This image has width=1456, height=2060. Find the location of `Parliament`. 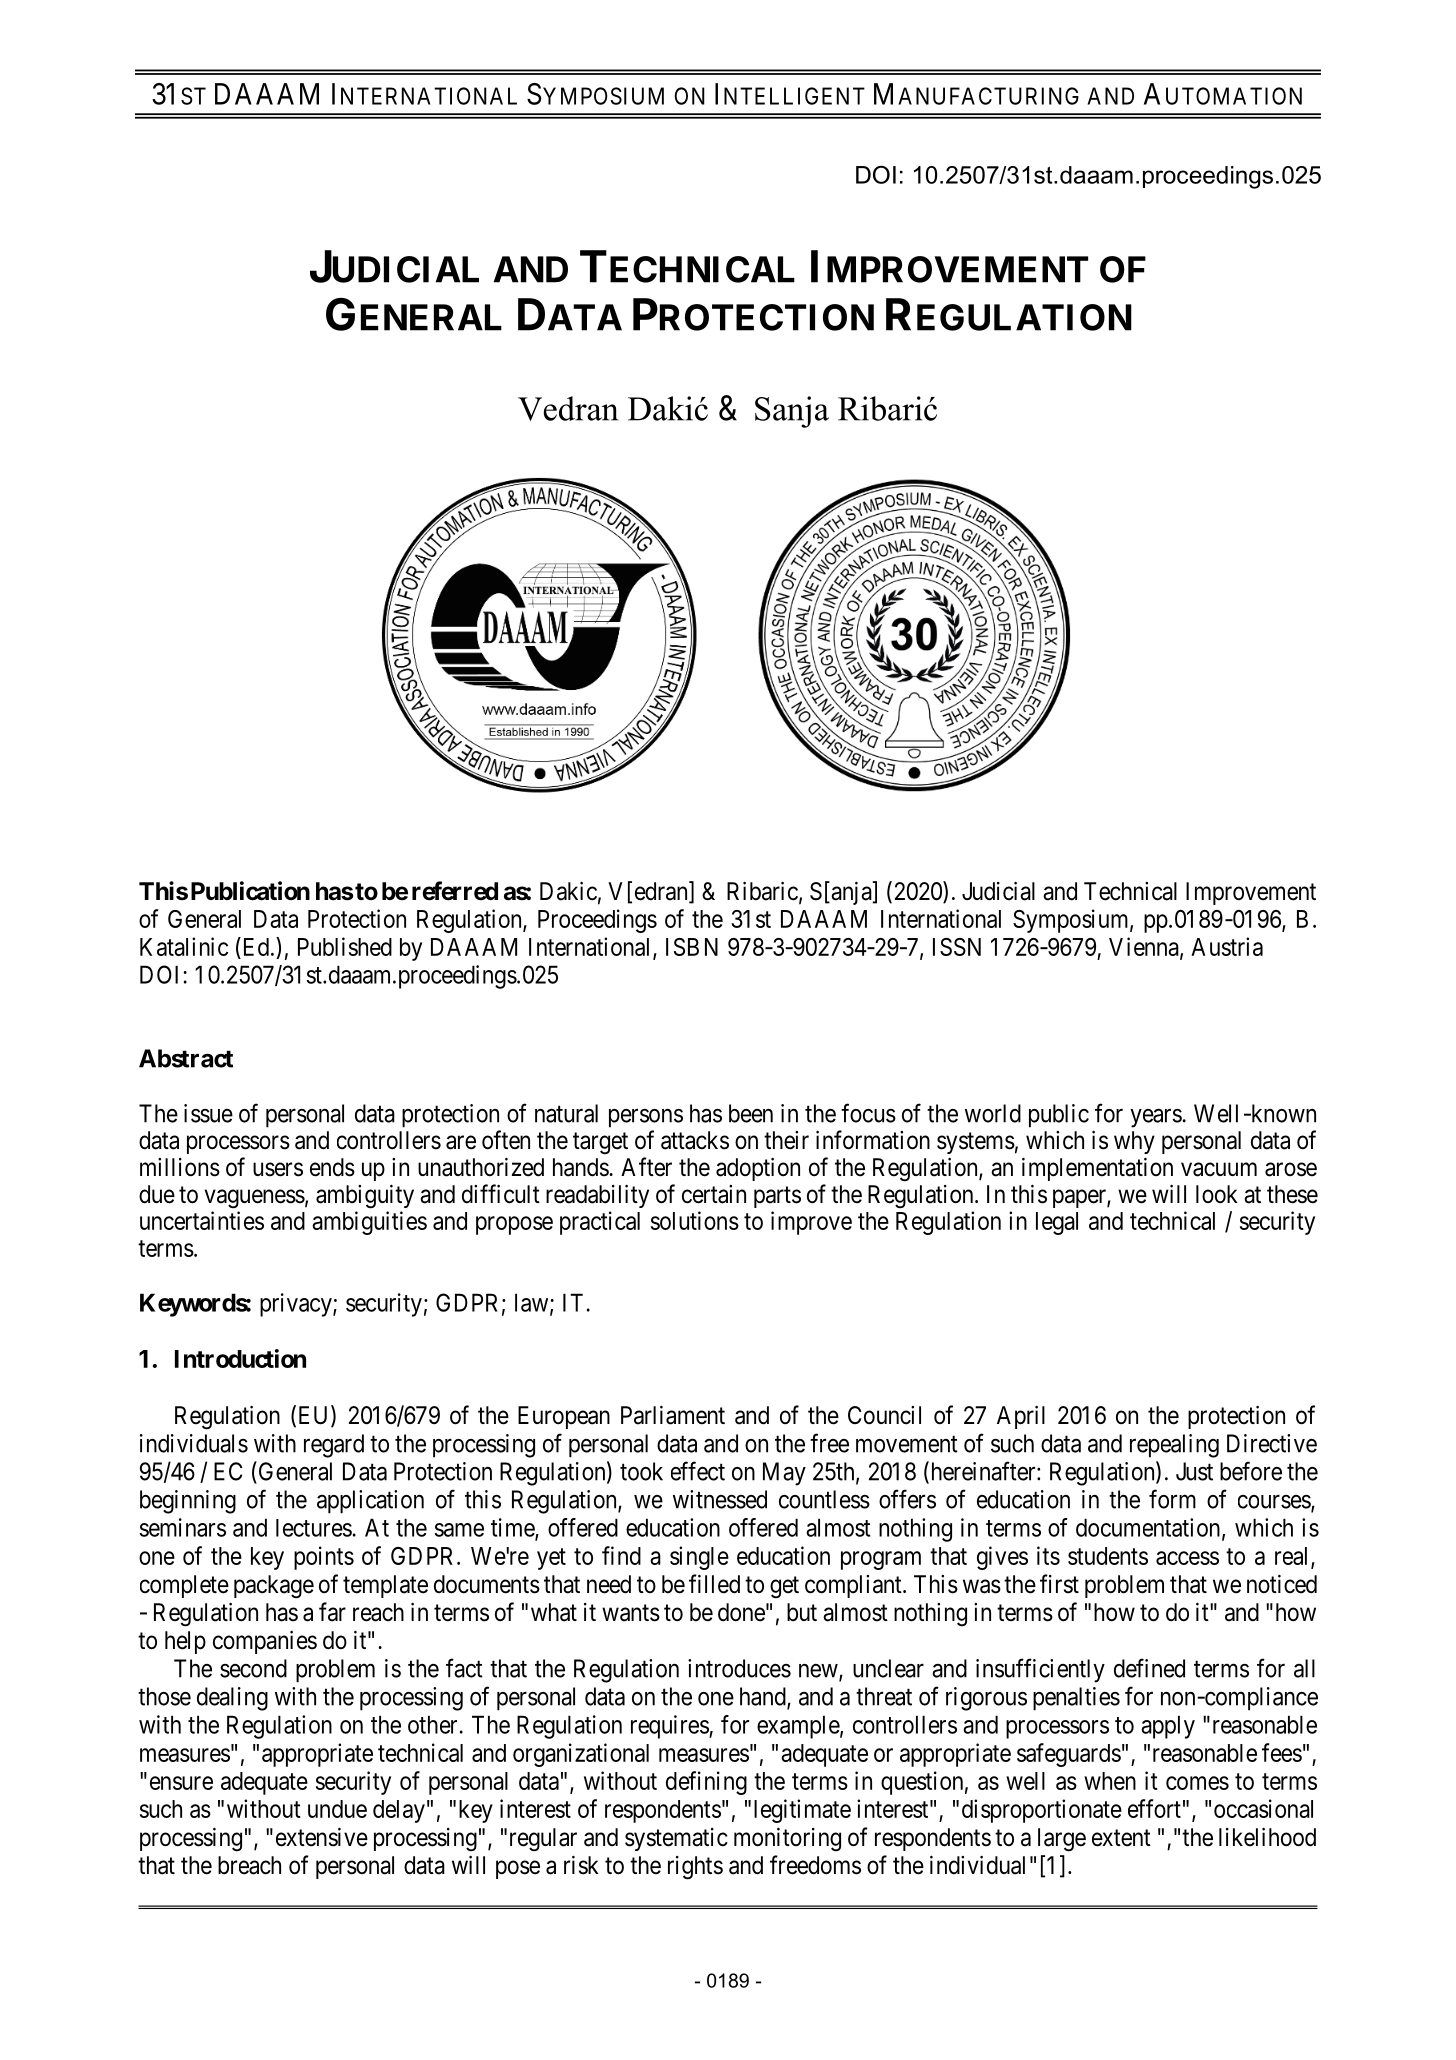

Parliament is located at coordinates (673, 1415).
